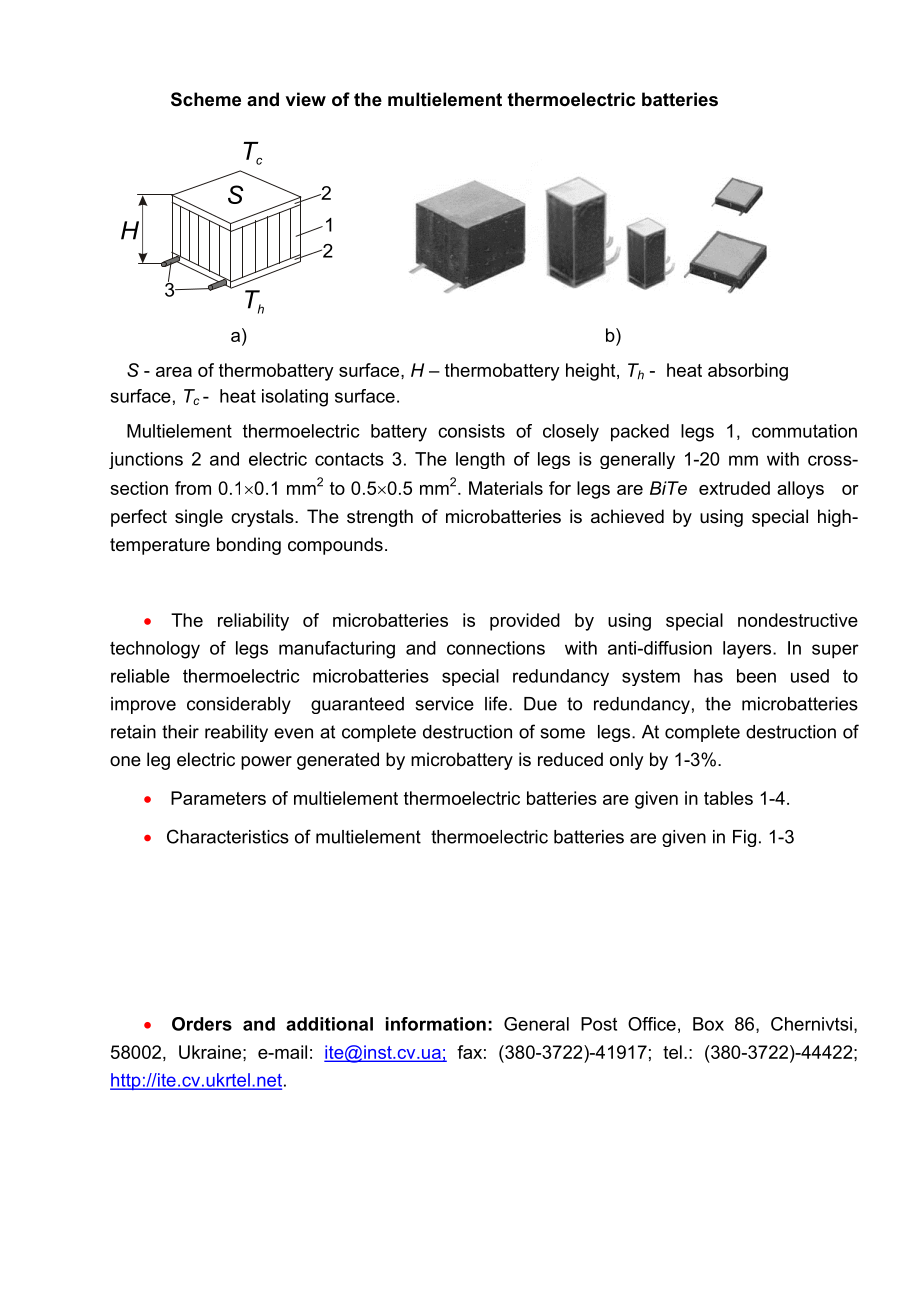 Image resolution: width=924 pixels, height=1308 pixels. I want to click on Scheme, so click(206, 99).
